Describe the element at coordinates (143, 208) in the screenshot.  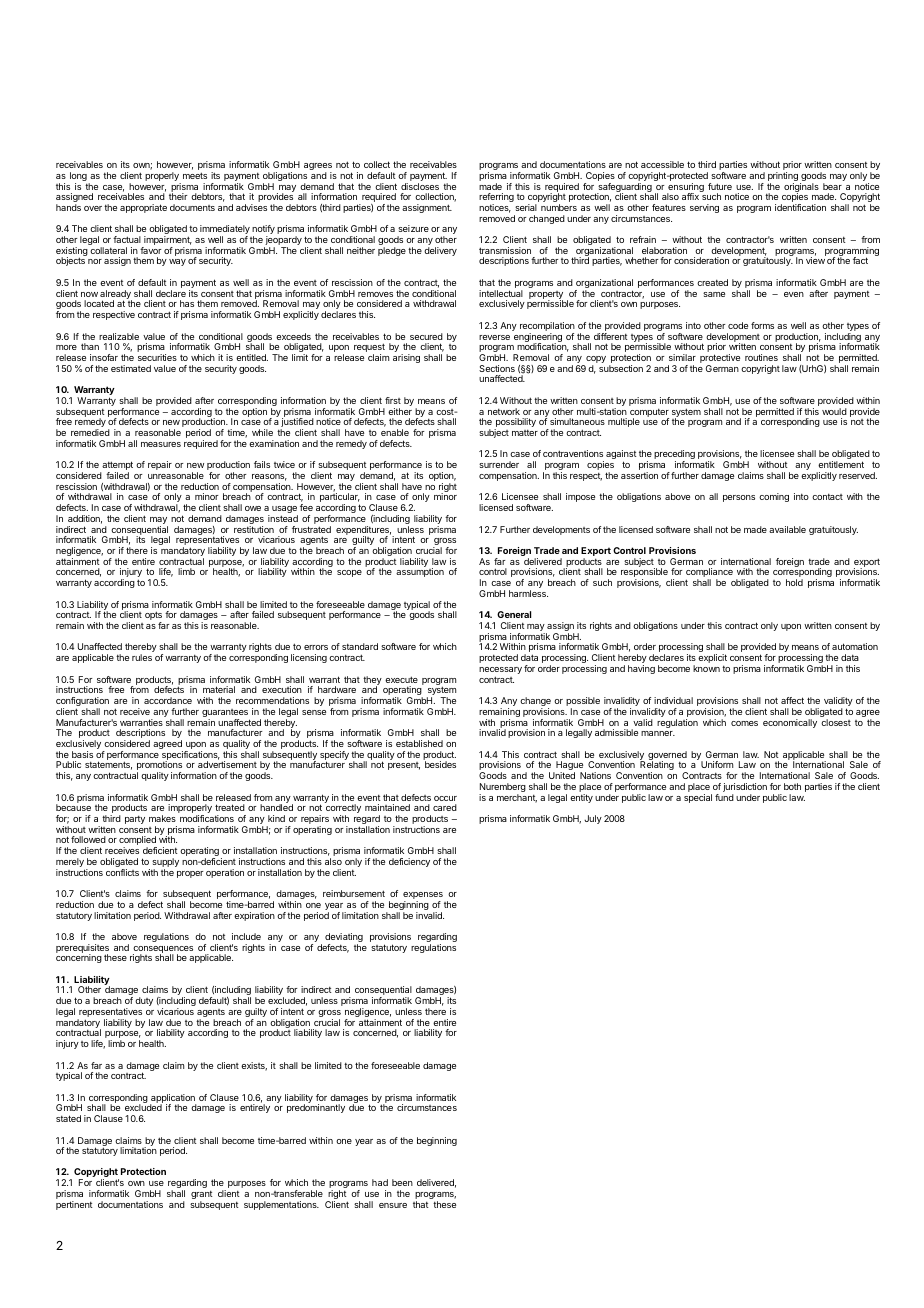
I see `appropriate` at that location.
